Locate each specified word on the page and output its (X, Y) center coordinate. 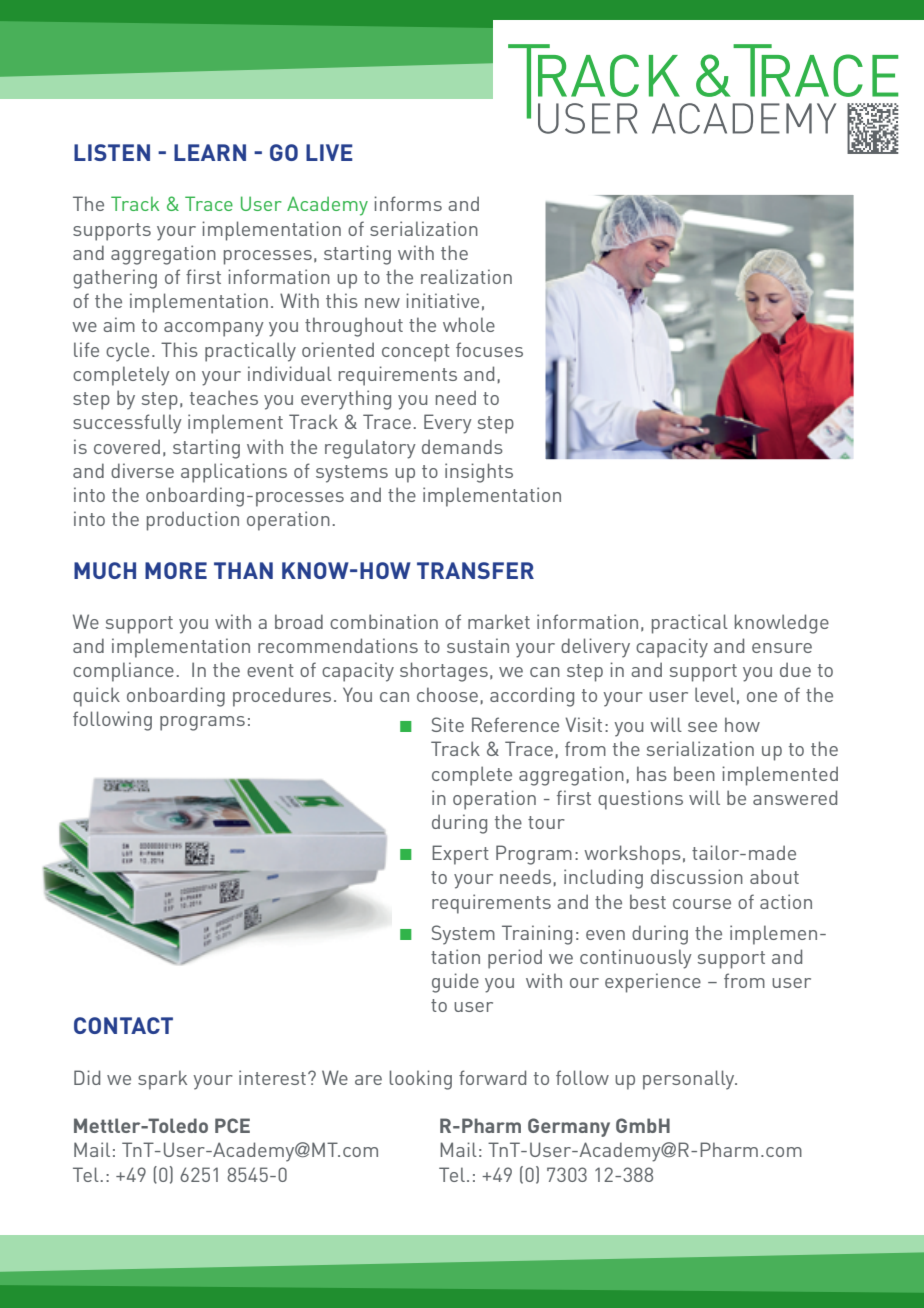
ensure (782, 648)
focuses (489, 349)
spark (162, 1080)
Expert (460, 855)
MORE (176, 570)
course (702, 904)
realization (466, 276)
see (702, 727)
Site (448, 724)
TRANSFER (475, 570)
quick (96, 697)
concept (416, 353)
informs (408, 203)
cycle (127, 352)
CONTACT (123, 1025)
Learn (210, 152)
